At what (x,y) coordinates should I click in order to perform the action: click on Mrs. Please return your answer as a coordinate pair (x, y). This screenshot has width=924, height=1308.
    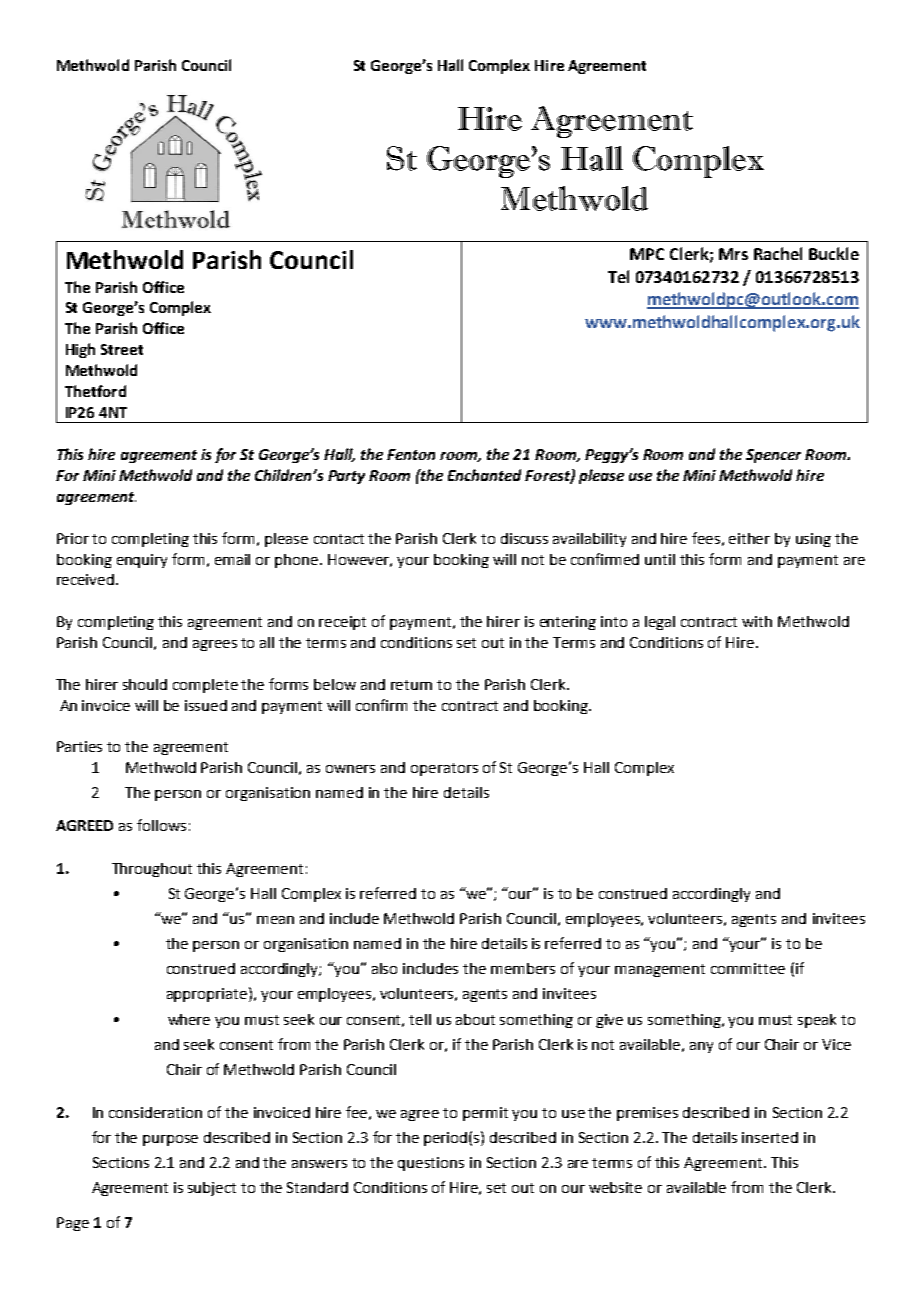
    Looking at the image, I should click on (733, 254).
